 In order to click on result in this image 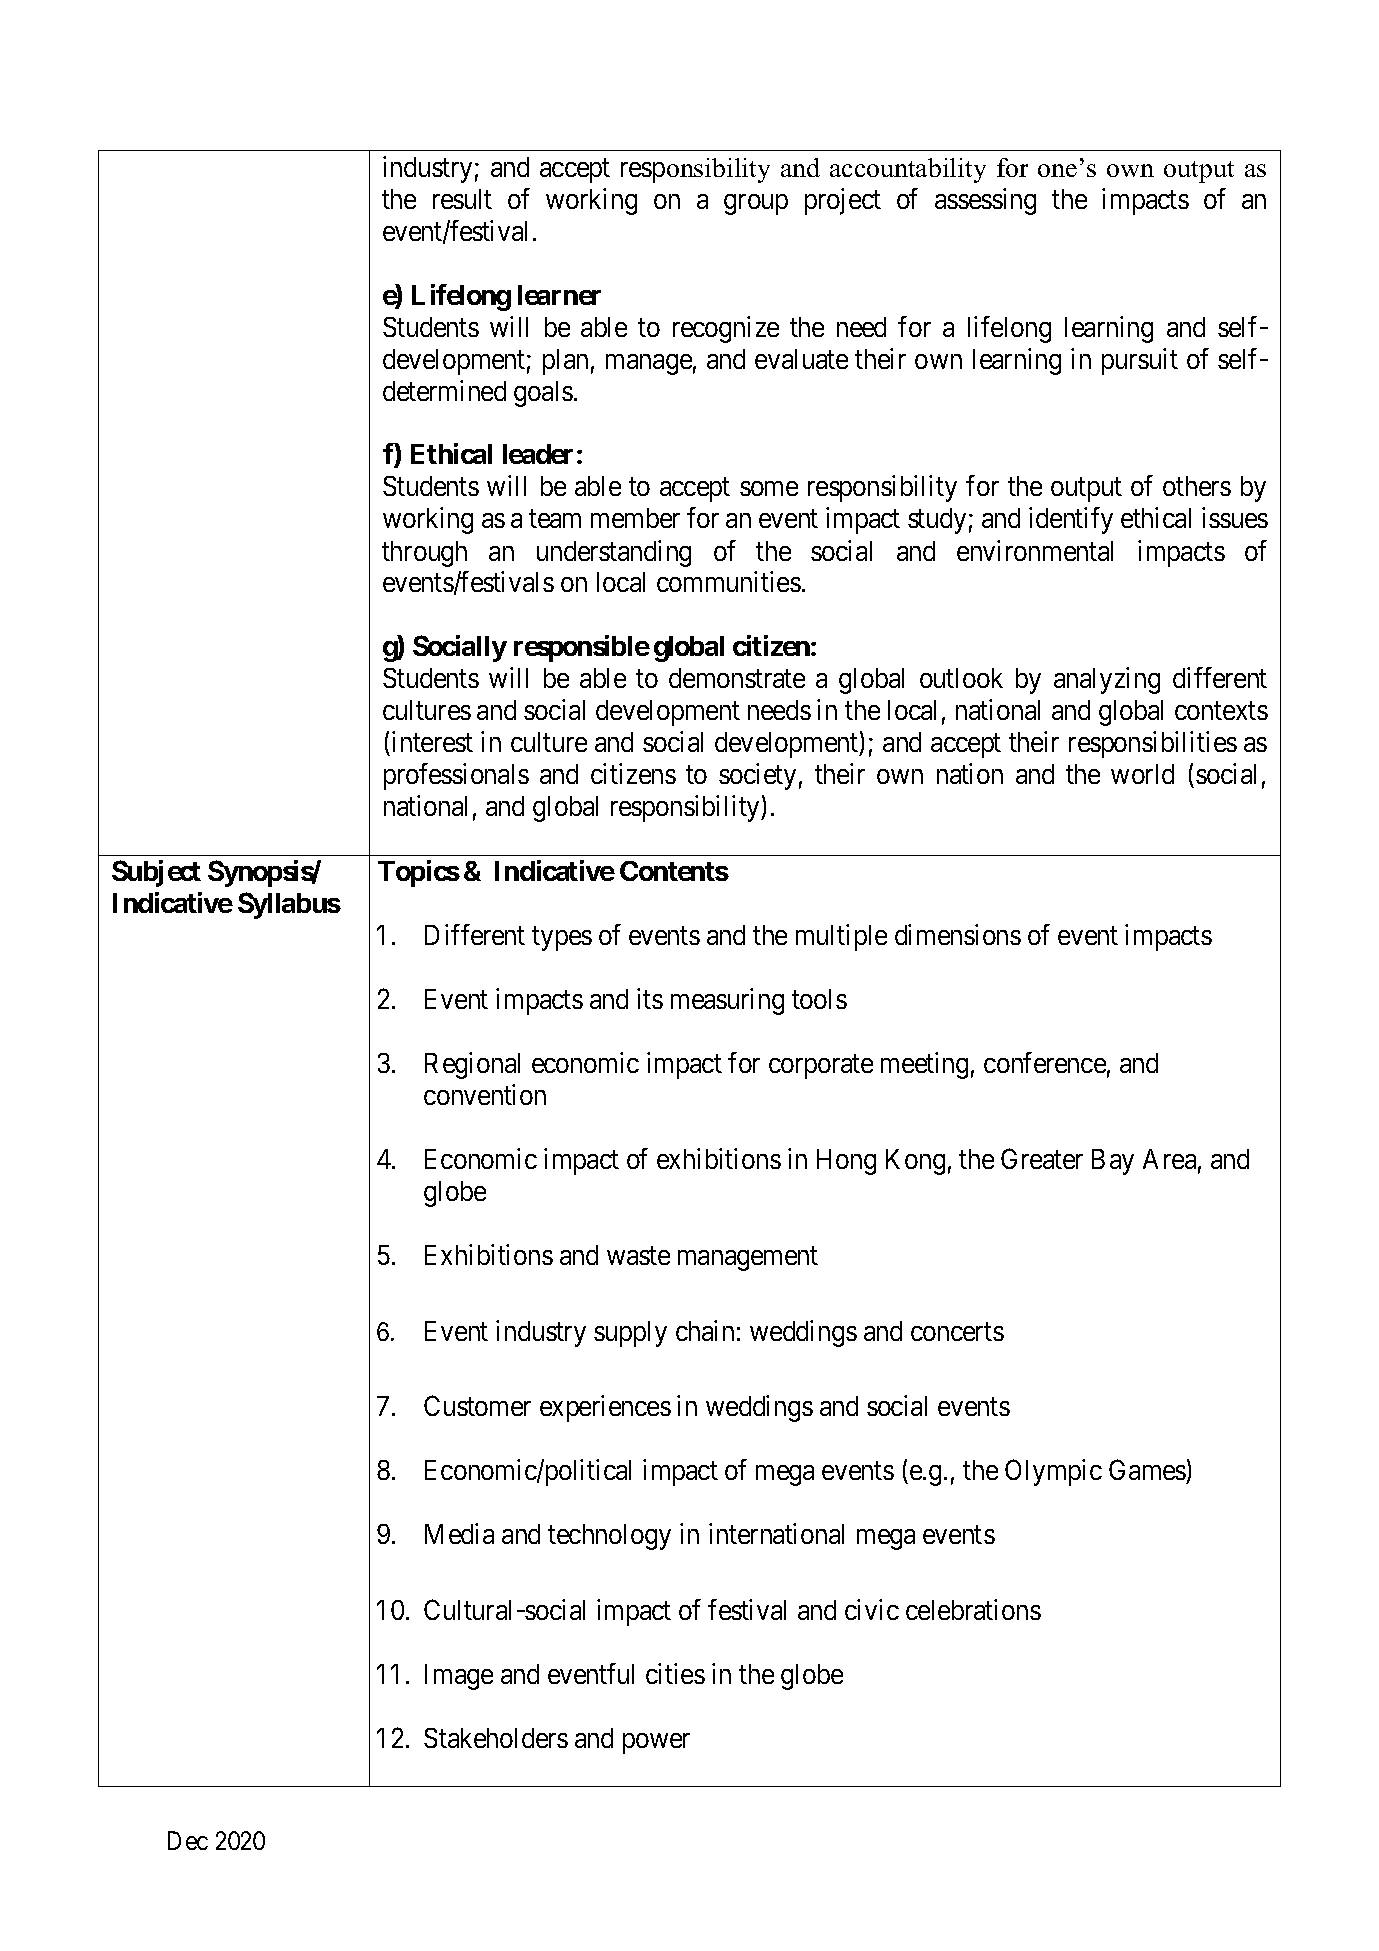, I will do `click(462, 199)`.
